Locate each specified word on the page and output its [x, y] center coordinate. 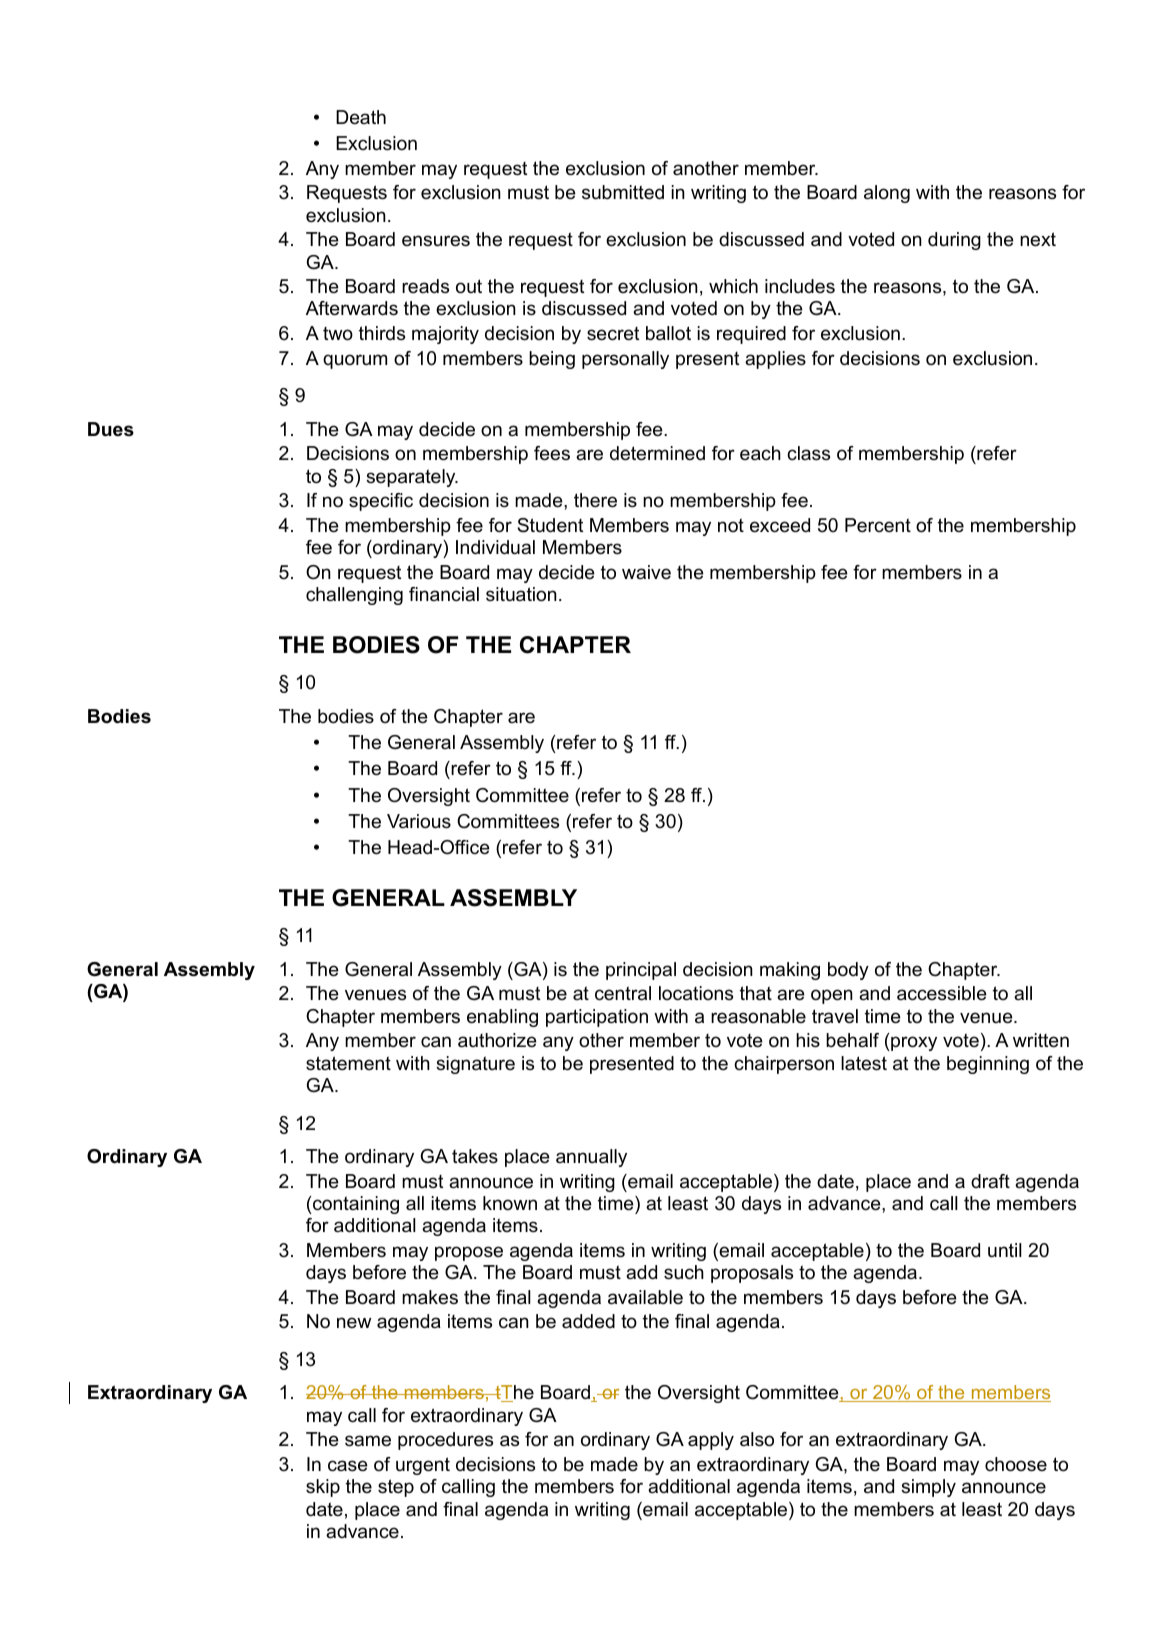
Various [419, 821]
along [887, 194]
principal [641, 971]
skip [323, 1488]
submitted [623, 192]
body [848, 971]
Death [361, 117]
